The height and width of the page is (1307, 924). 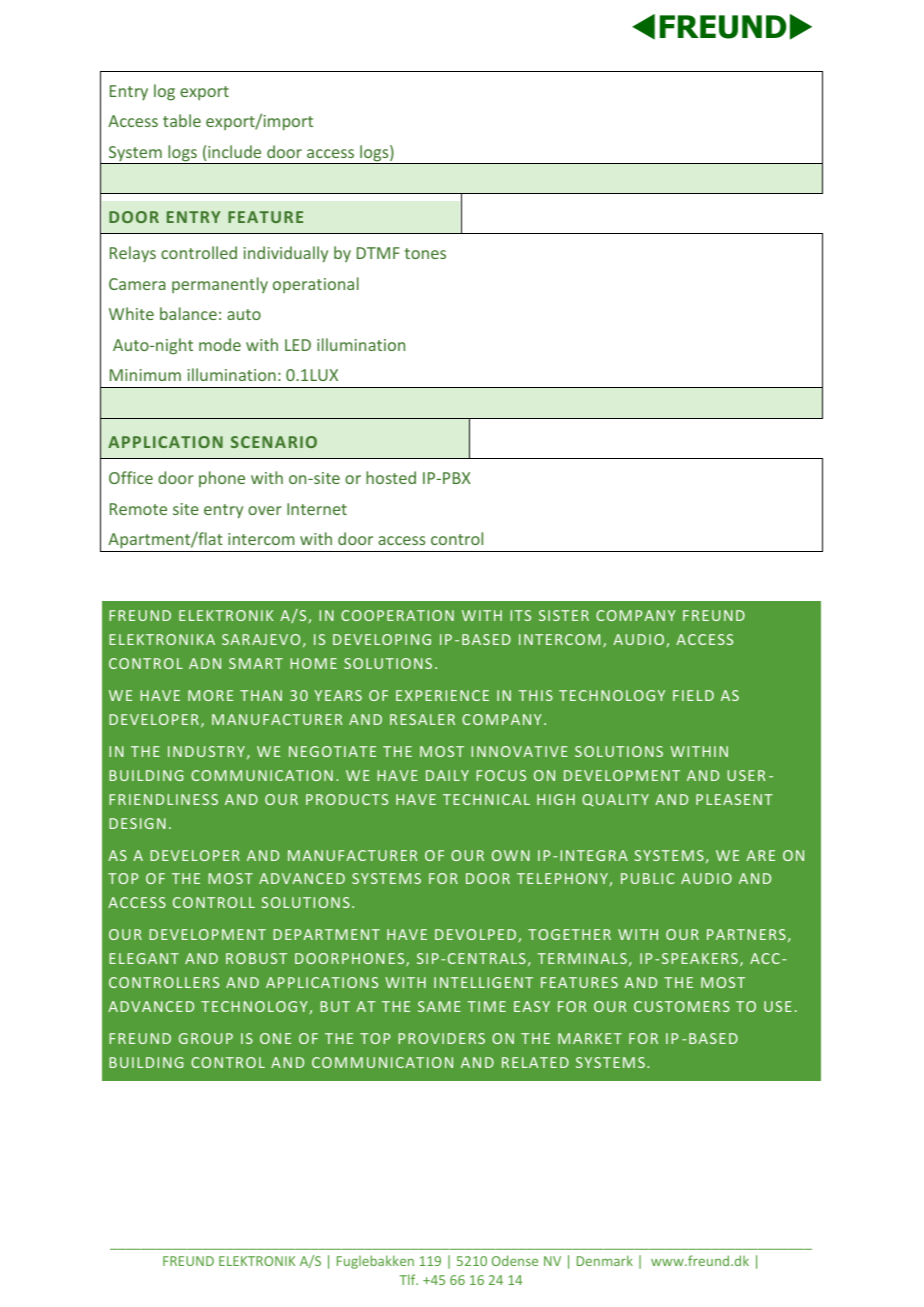 What do you see at coordinates (210, 695) in the page?
I see `MORE` at bounding box center [210, 695].
